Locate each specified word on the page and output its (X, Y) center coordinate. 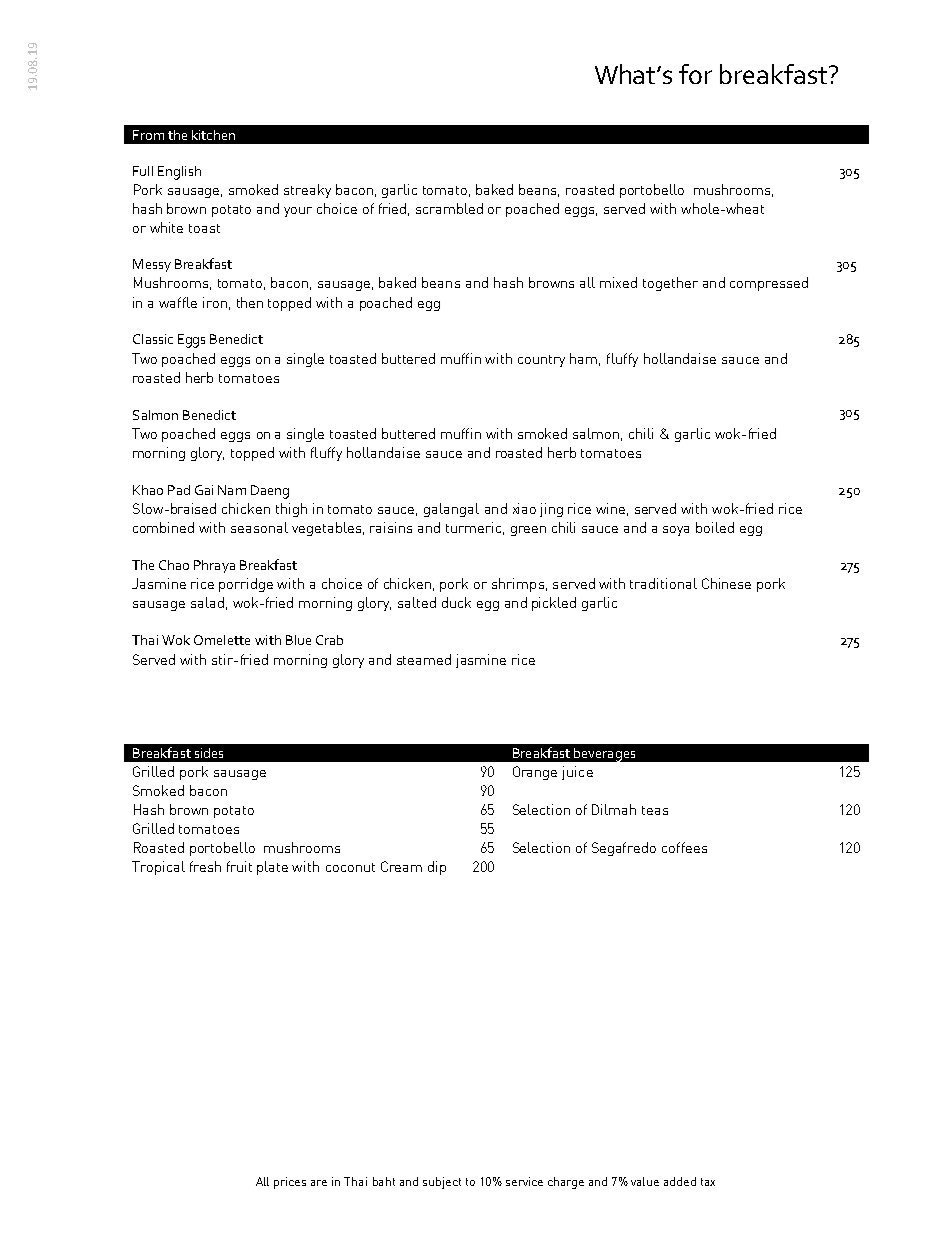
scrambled (449, 208)
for (695, 74)
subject (442, 1183)
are (319, 1183)
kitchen (213, 135)
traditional (663, 583)
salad (207, 602)
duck (456, 602)
